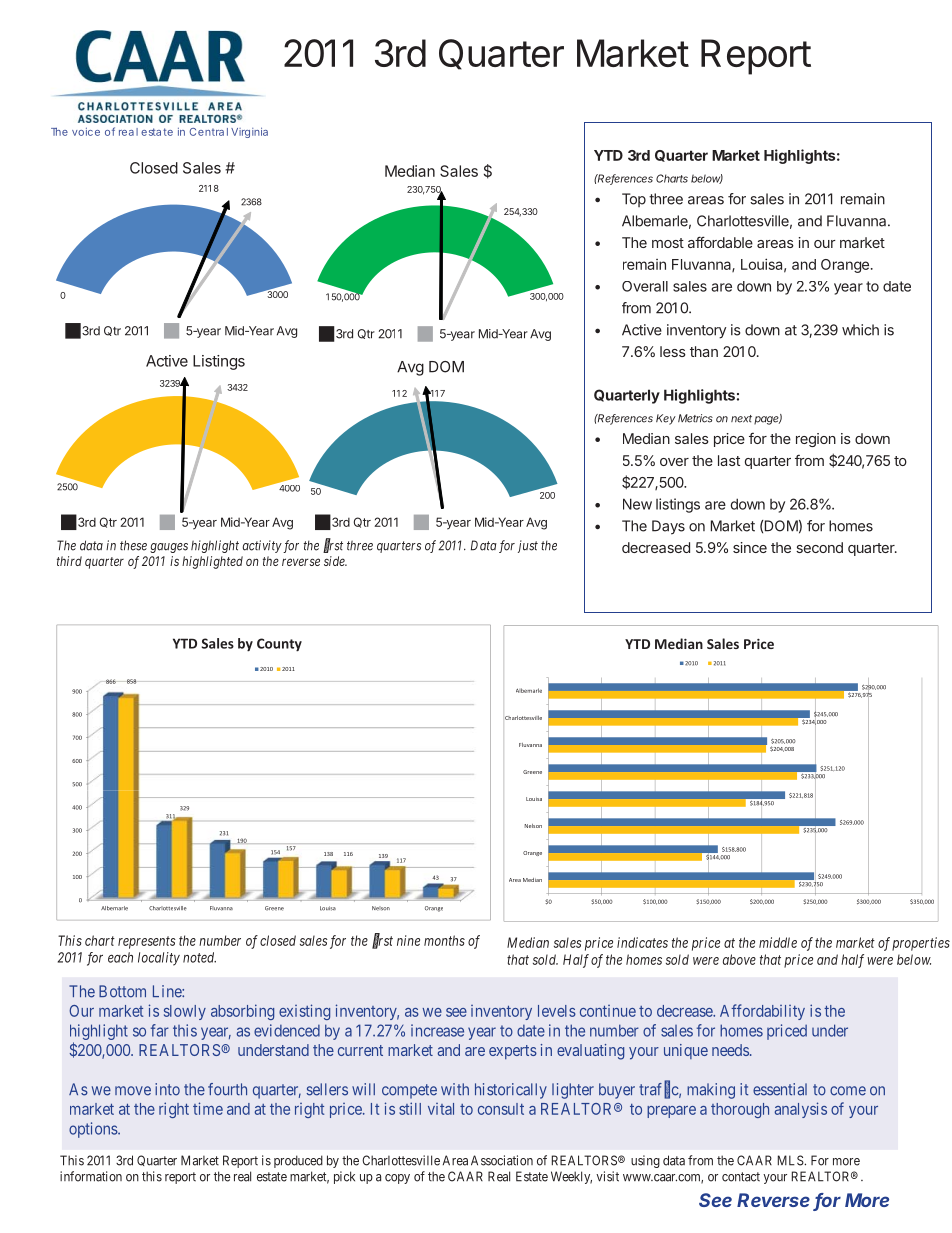 The width and height of the document is (952, 1233). What do you see at coordinates (147, 942) in the document?
I see `represents` at bounding box center [147, 942].
